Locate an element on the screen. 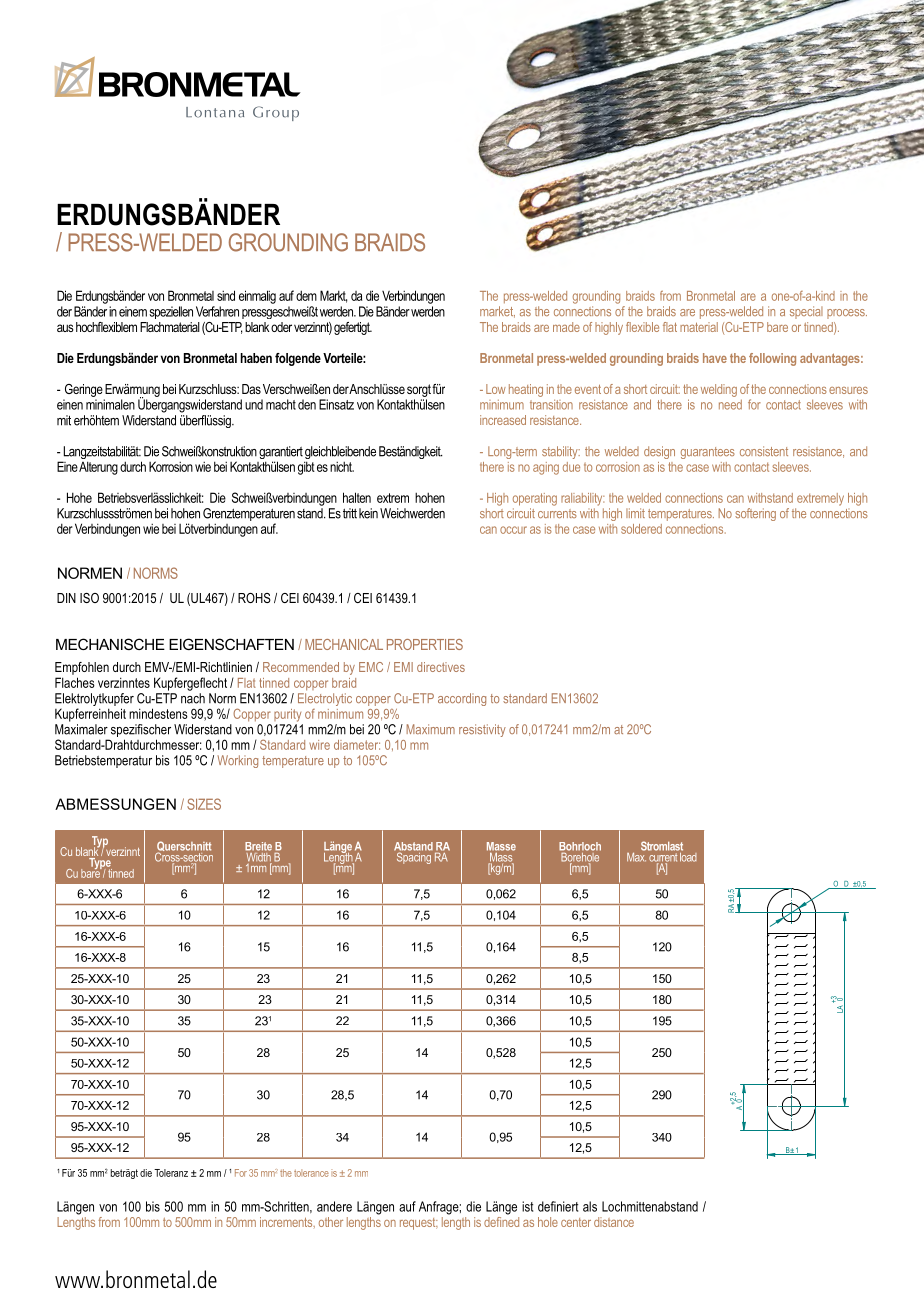  increments is located at coordinates (287, 1222).
